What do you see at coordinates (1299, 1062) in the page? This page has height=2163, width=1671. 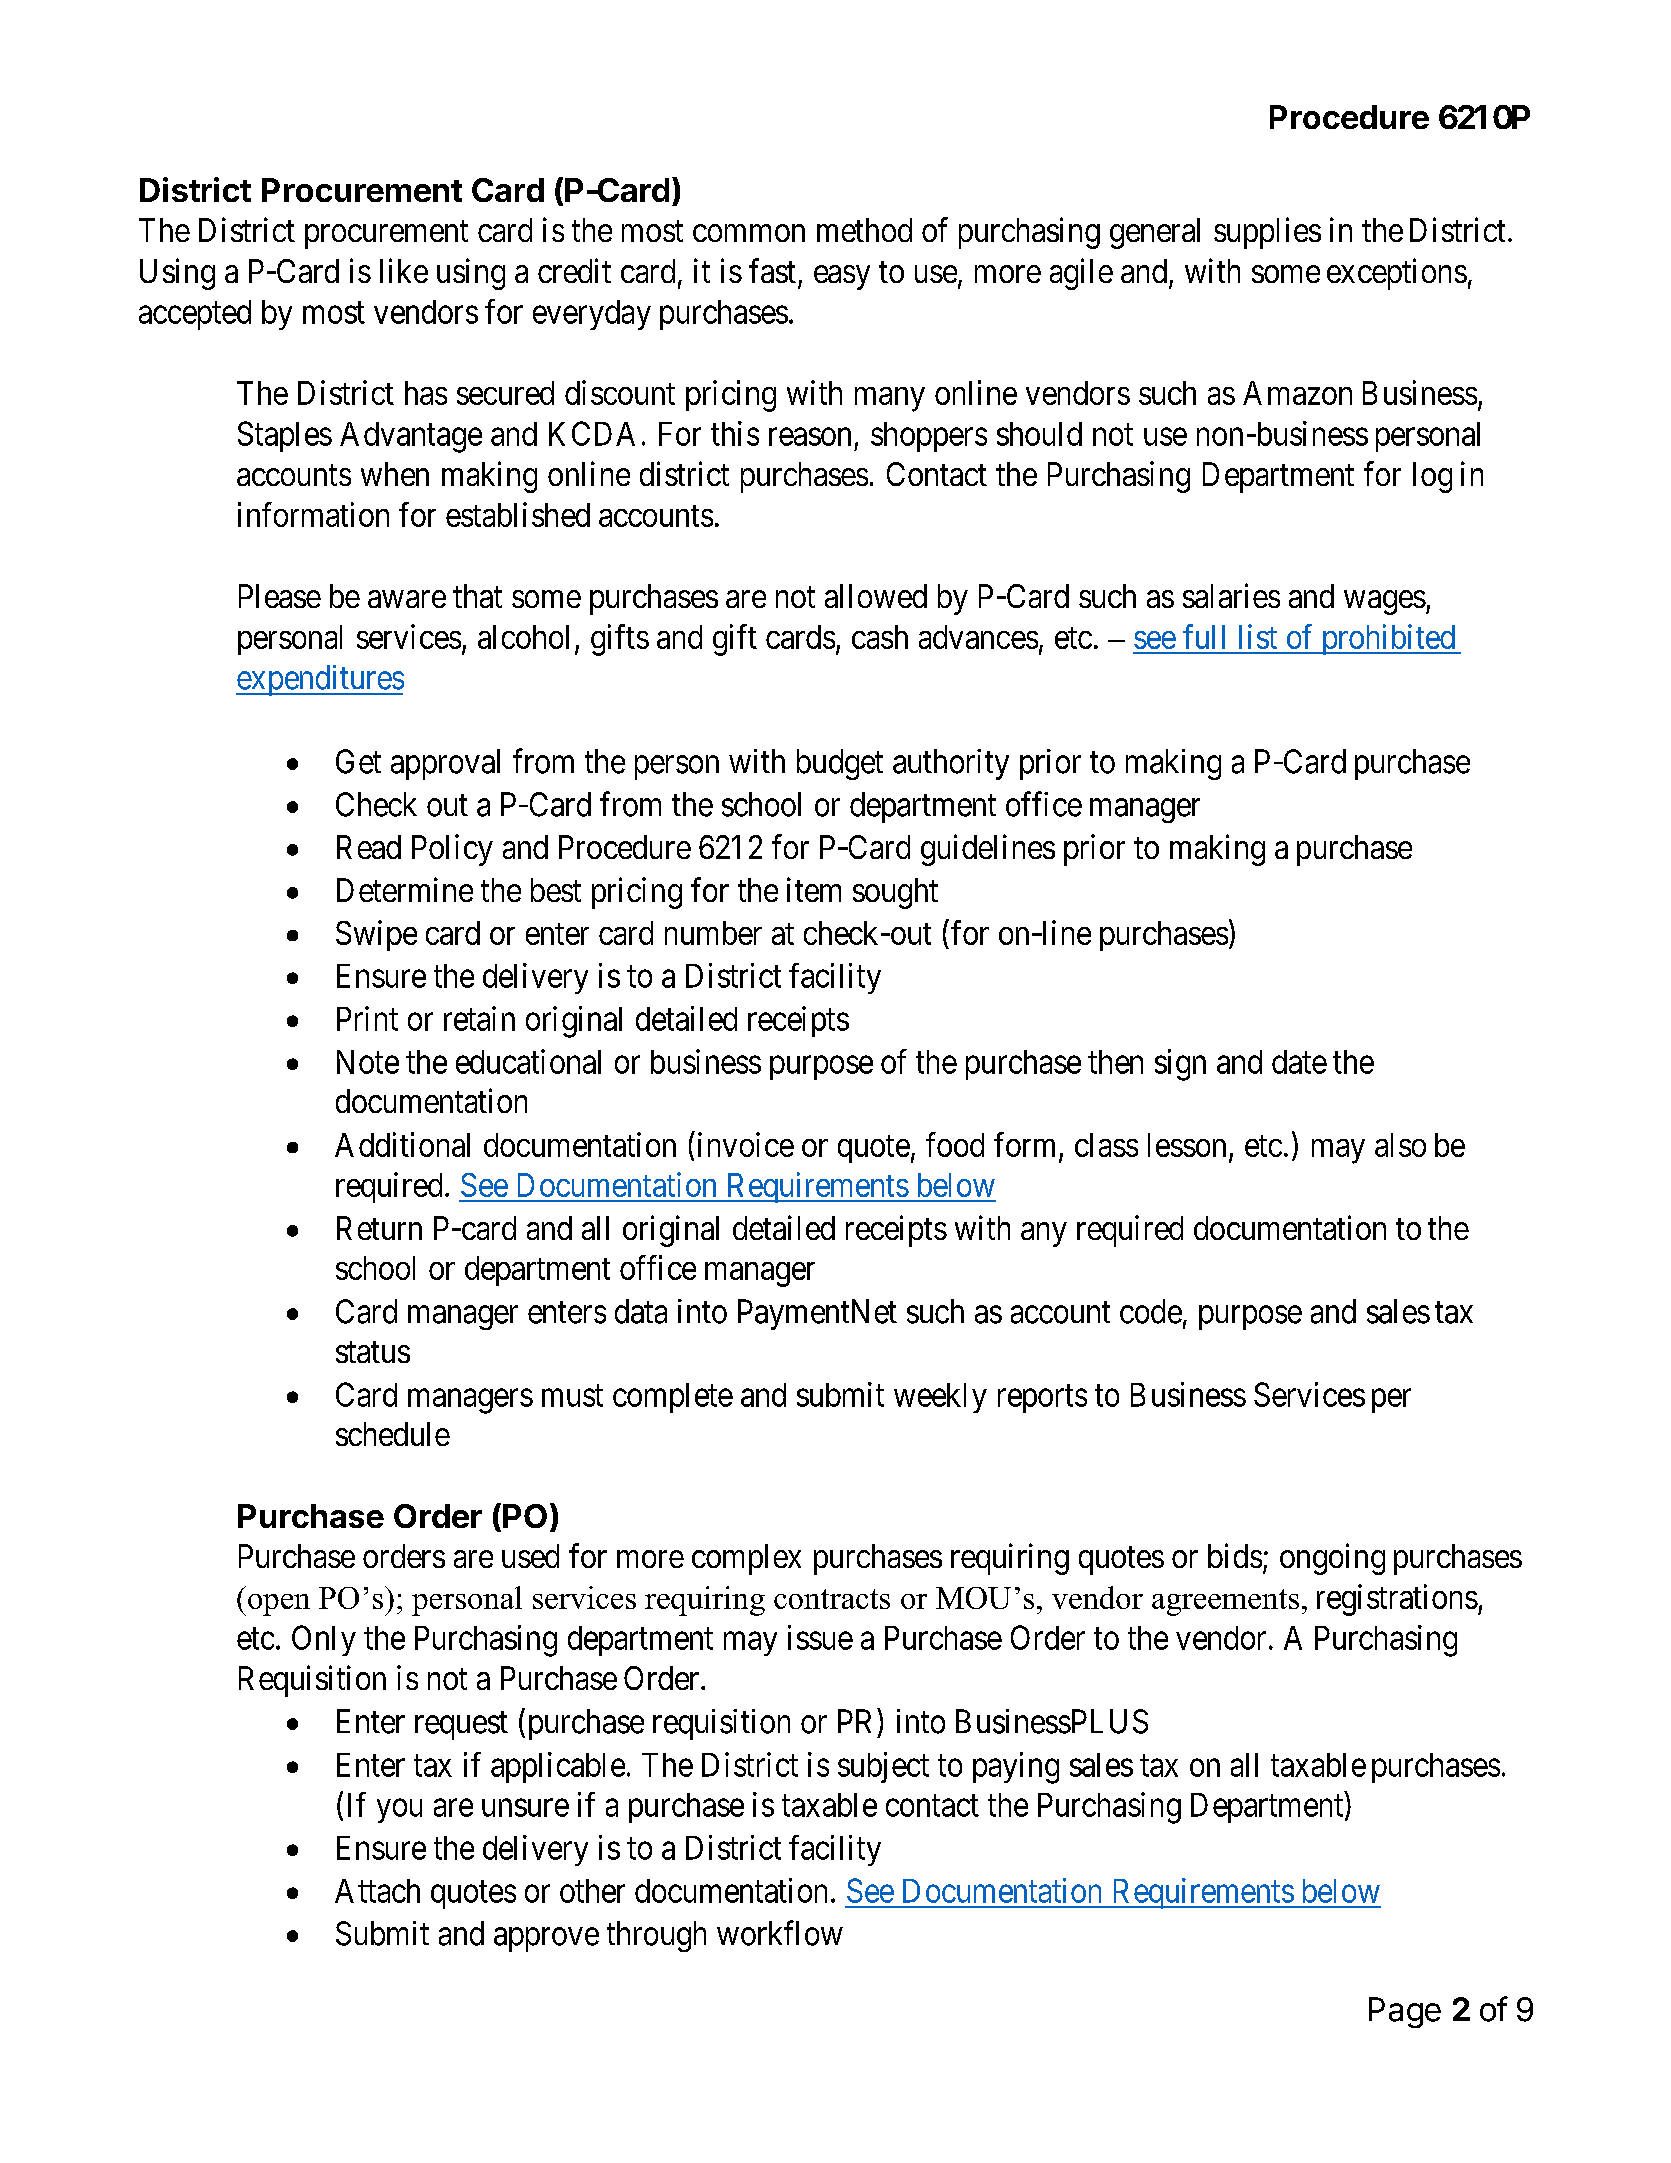 I see `date` at bounding box center [1299, 1062].
